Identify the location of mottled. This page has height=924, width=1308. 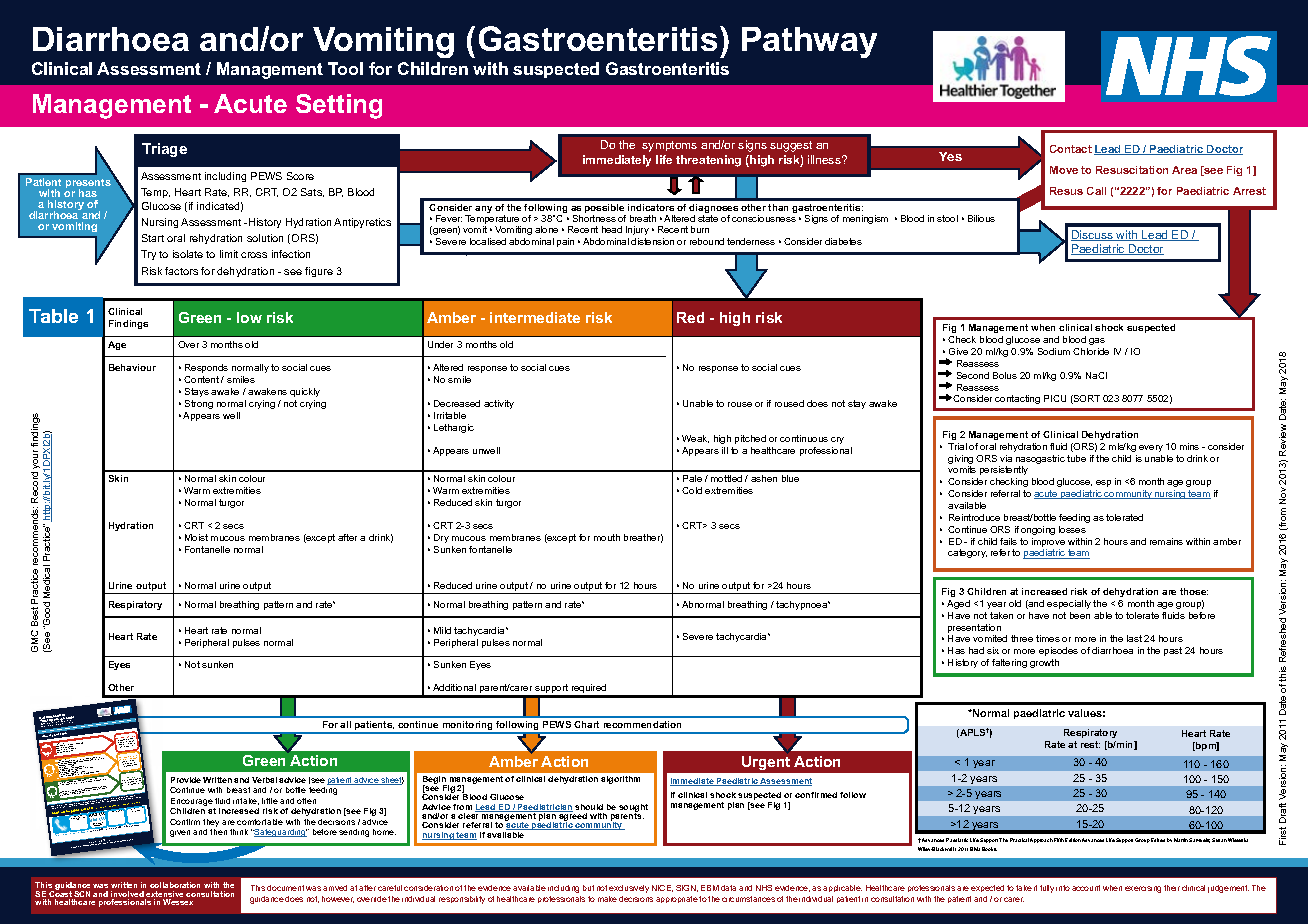
(726, 478).
